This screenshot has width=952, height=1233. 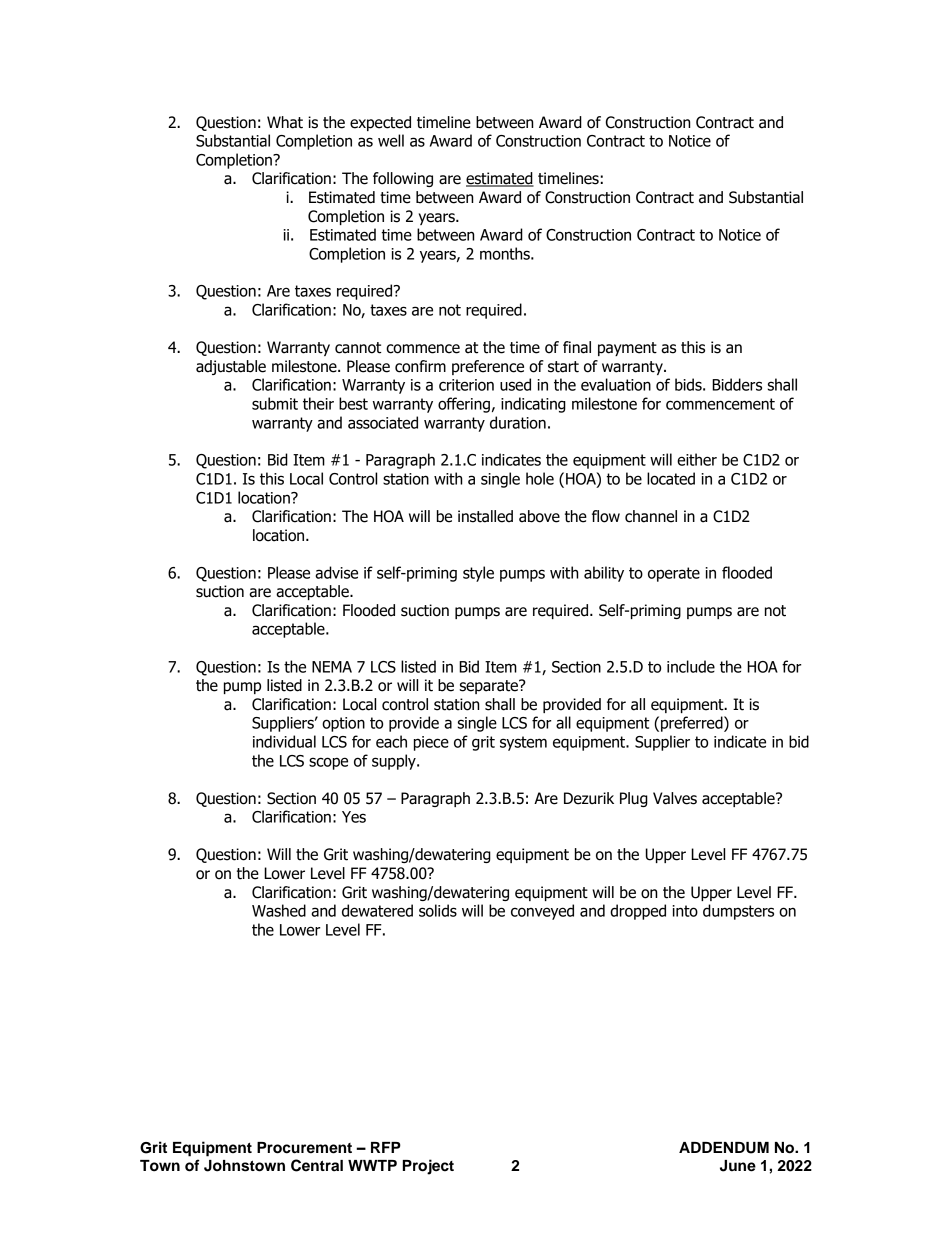 I want to click on style, so click(x=478, y=574).
